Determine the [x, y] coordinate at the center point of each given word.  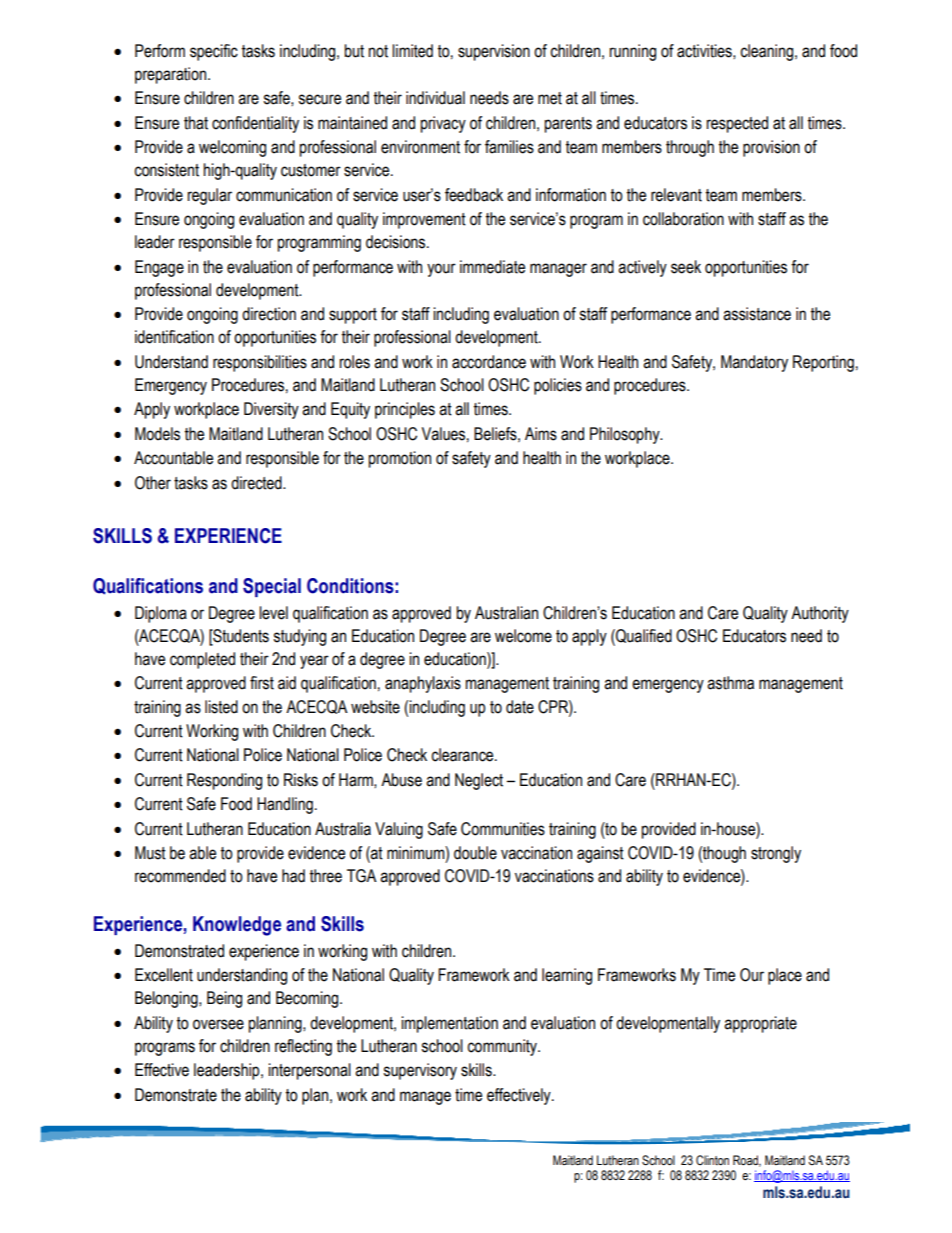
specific [214, 52]
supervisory [420, 1071]
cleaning [768, 52]
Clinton [712, 1160]
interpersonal [309, 1071]
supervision [494, 52]
